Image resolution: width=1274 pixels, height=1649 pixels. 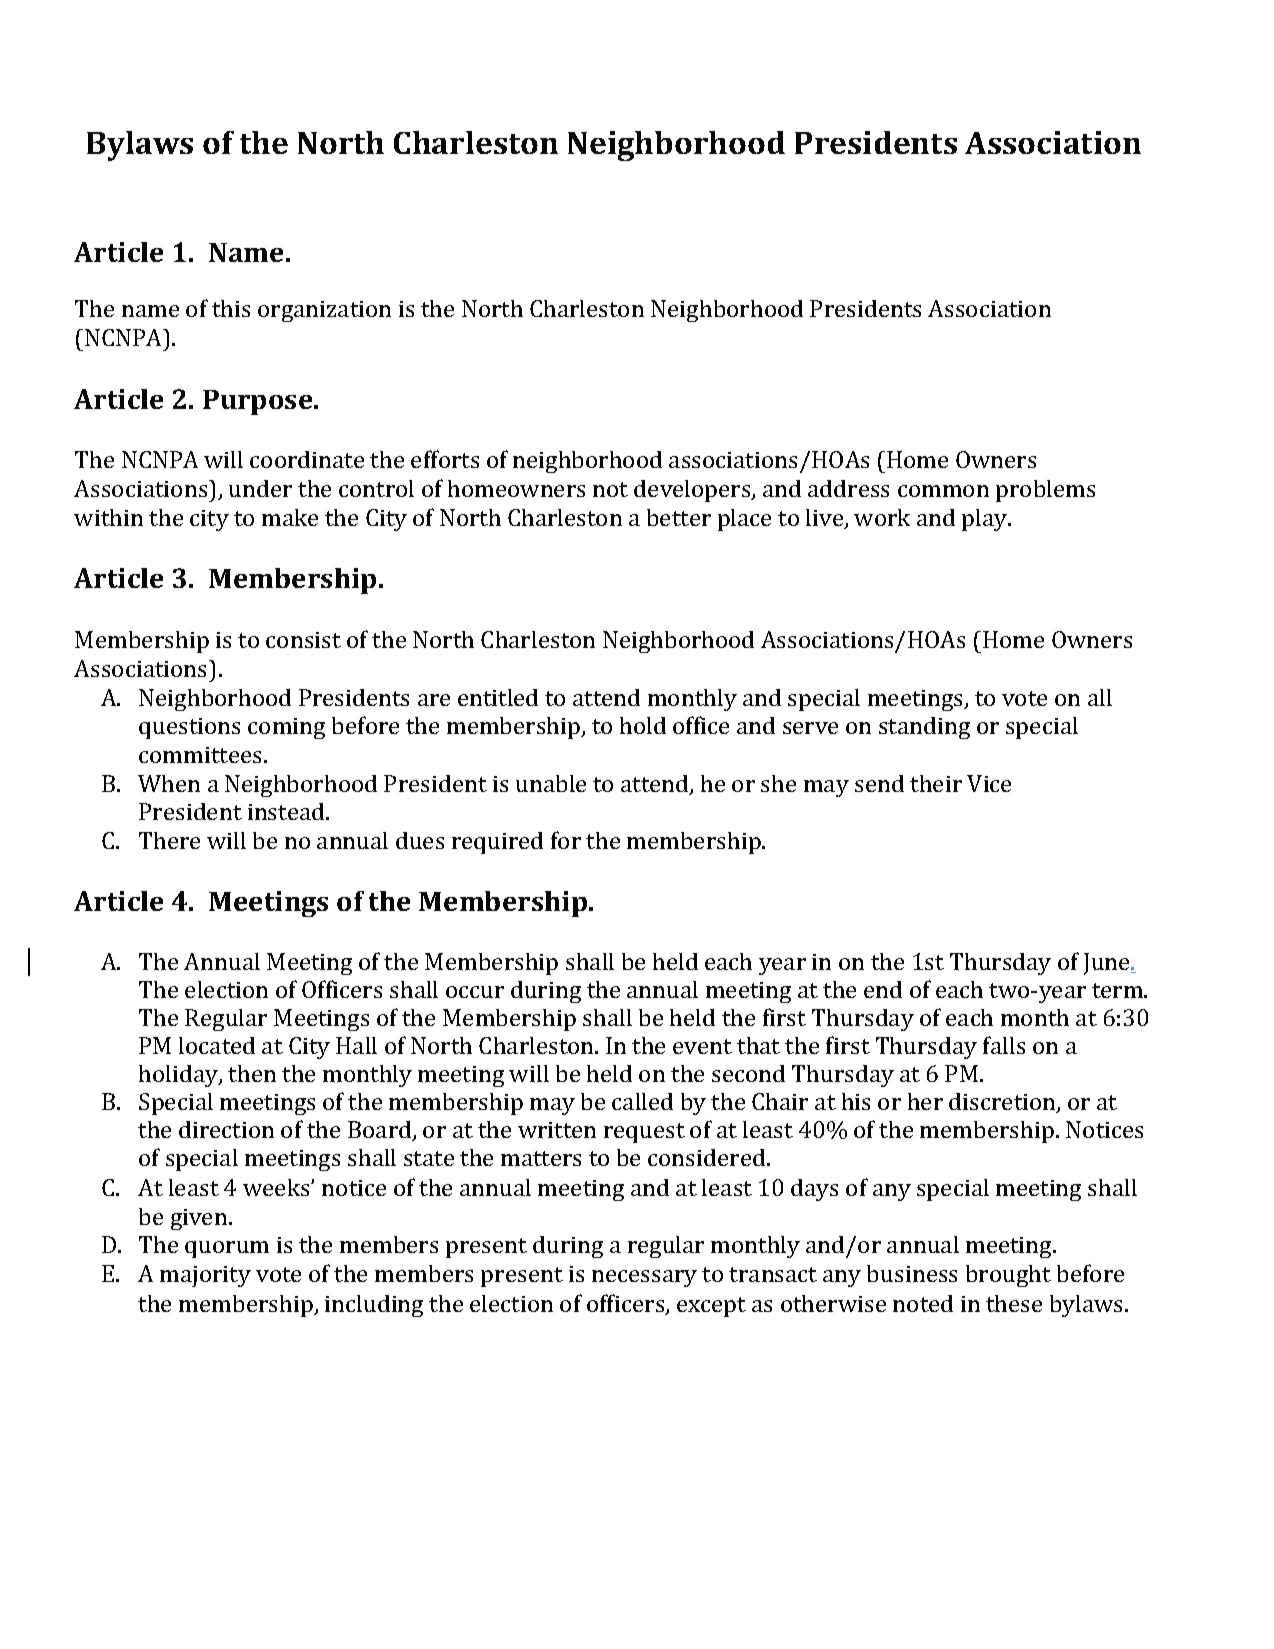 I want to click on hold, so click(x=643, y=725).
